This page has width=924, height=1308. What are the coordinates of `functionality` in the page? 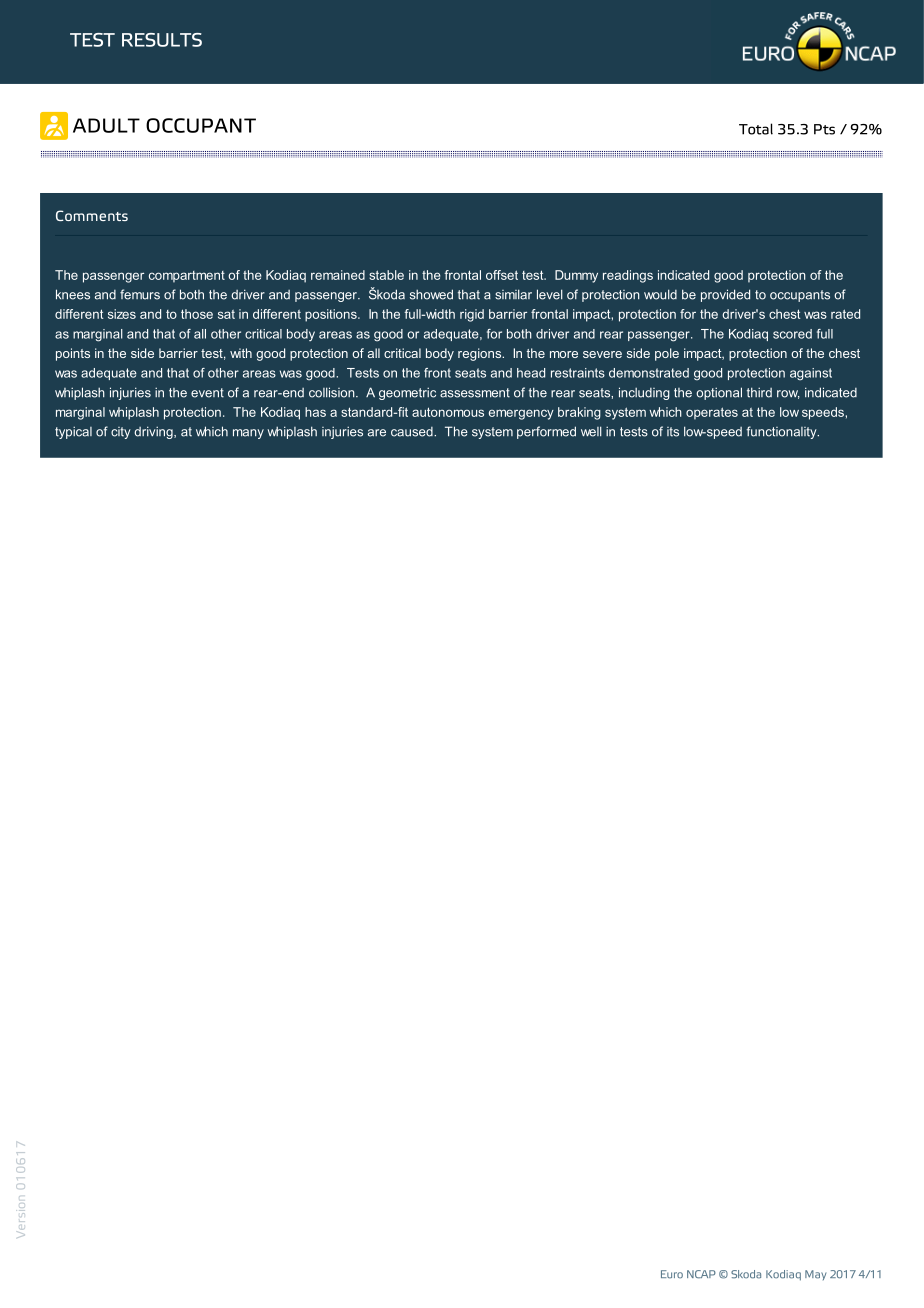 It's located at (782, 432).
